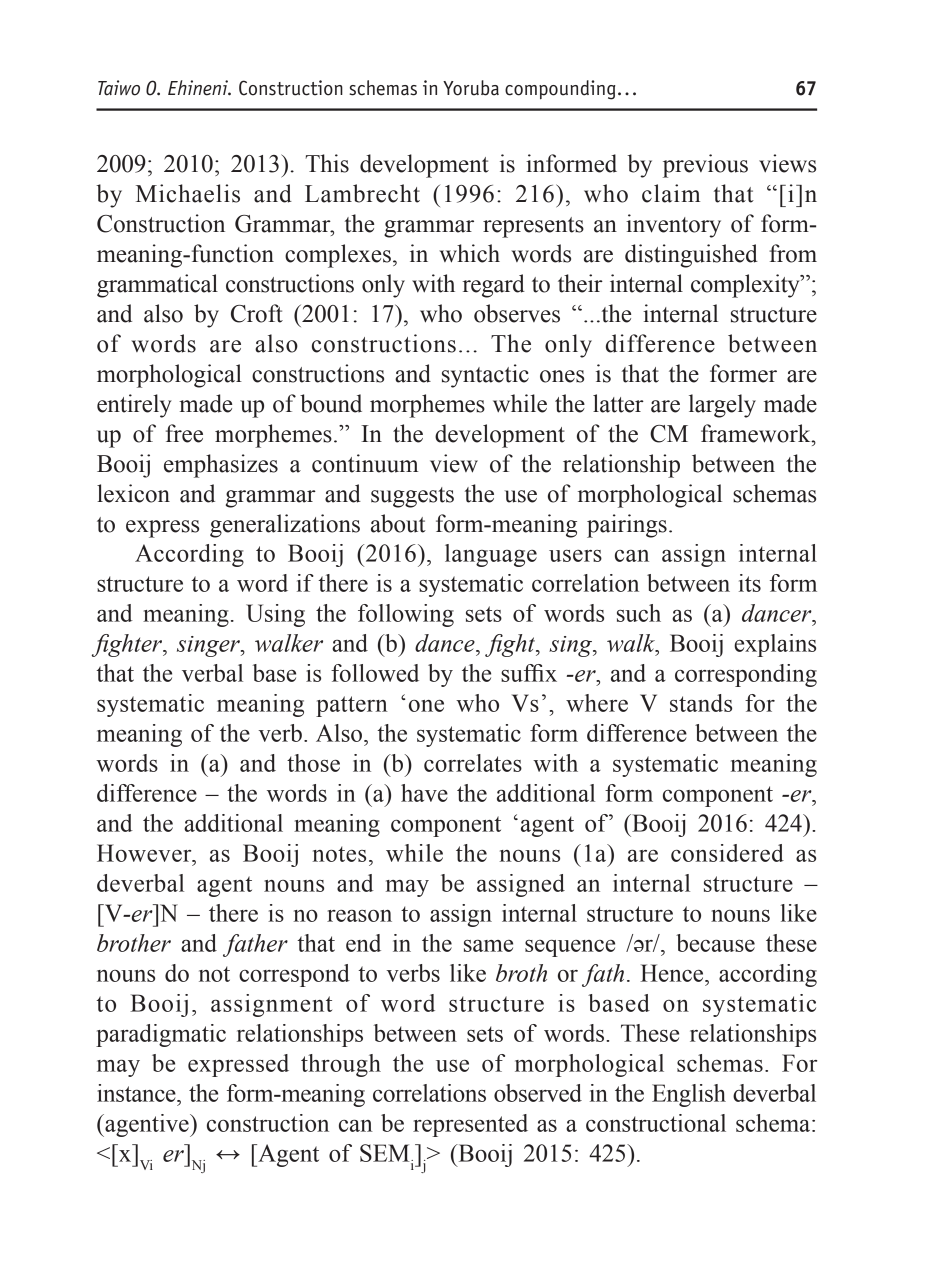 The width and height of the document is (933, 1288). What do you see at coordinates (705, 166) in the document?
I see `previous` at bounding box center [705, 166].
